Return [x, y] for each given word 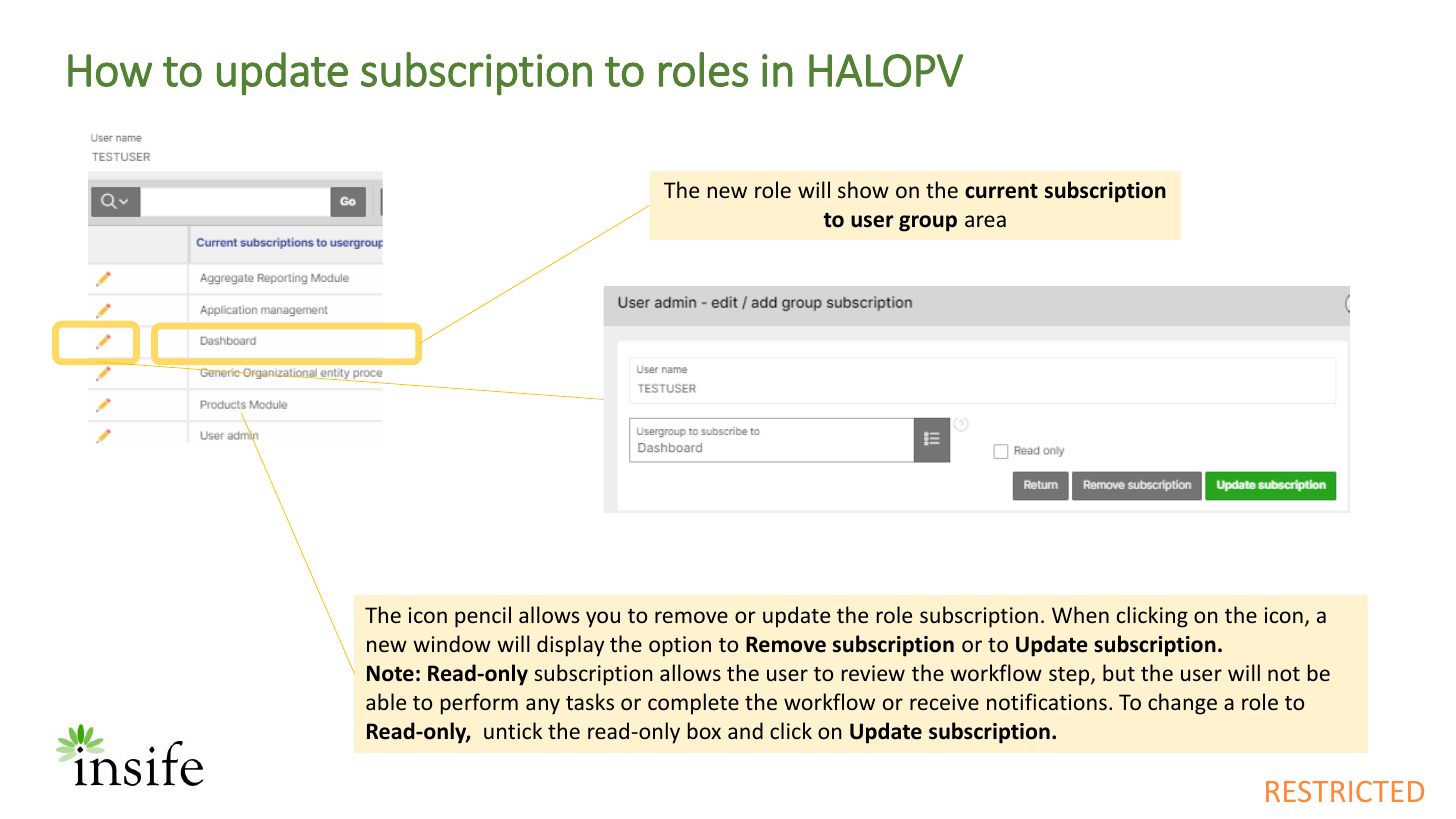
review [873, 673]
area [985, 221]
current [1001, 191]
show [863, 189]
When [1080, 614]
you [603, 619]
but [1119, 672]
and [745, 730]
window [452, 643]
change [1182, 704]
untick [513, 730]
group [928, 223]
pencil [483, 617]
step [1070, 676]
